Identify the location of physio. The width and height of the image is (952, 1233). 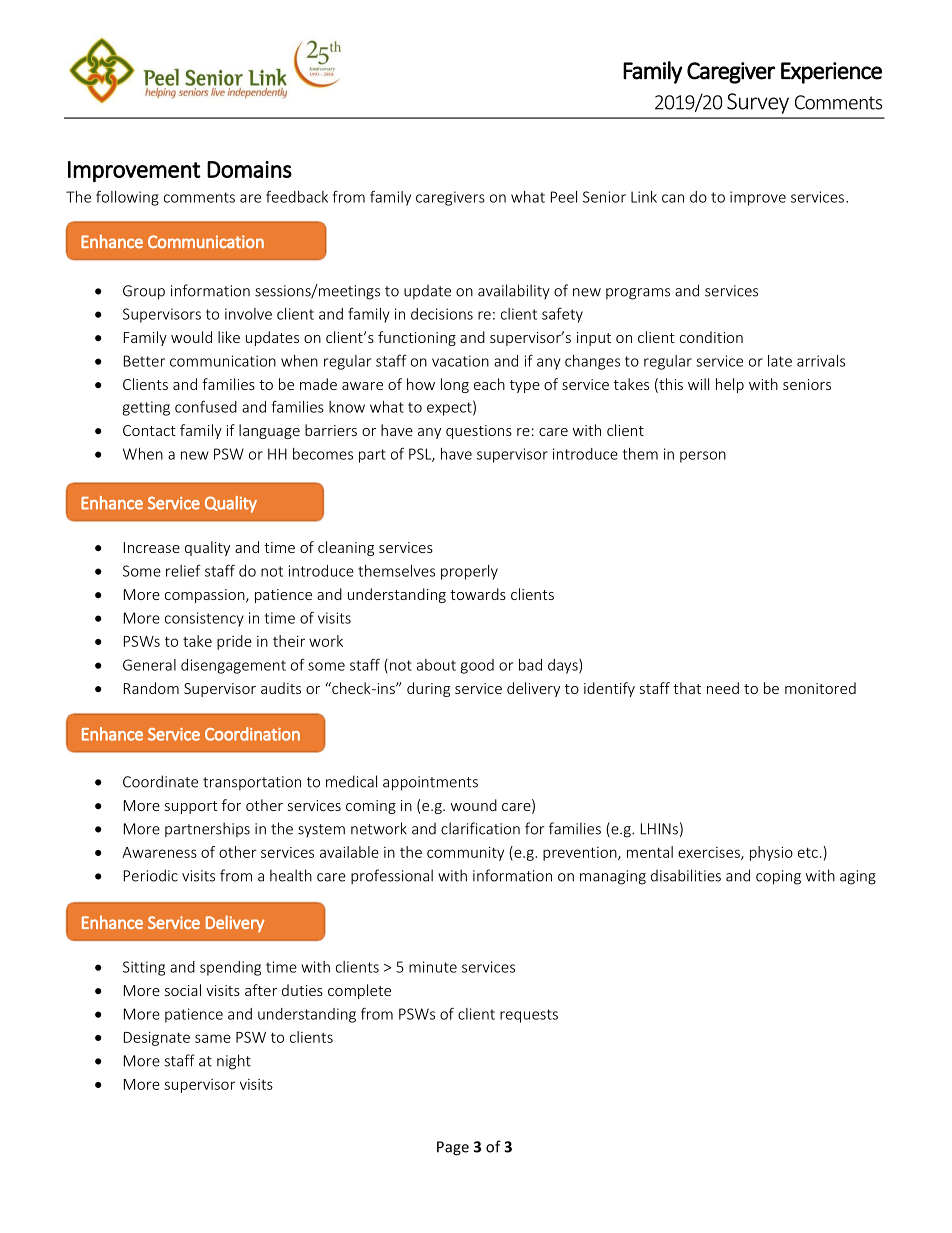
(771, 853).
